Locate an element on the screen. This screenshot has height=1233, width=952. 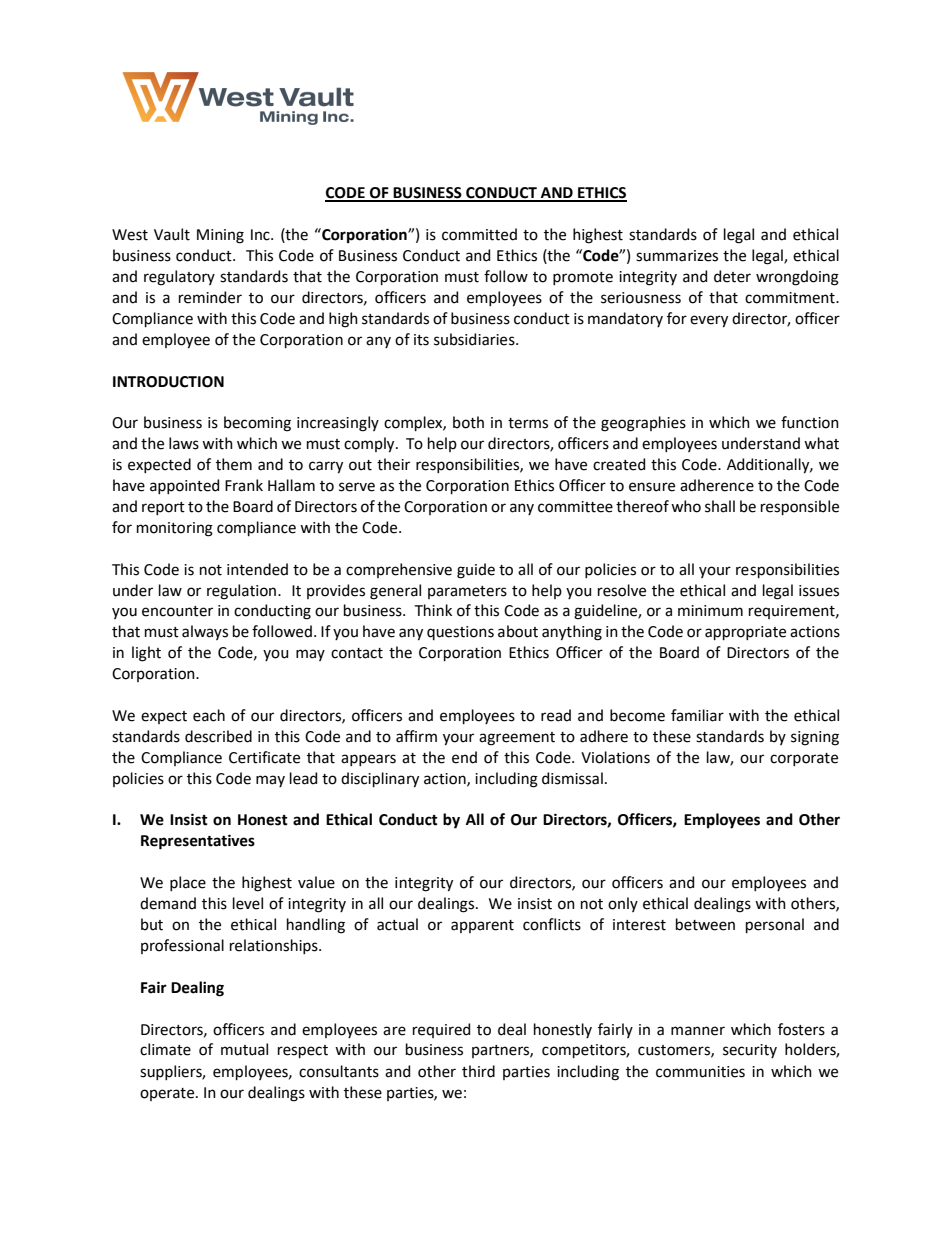
minimum is located at coordinates (710, 611).
